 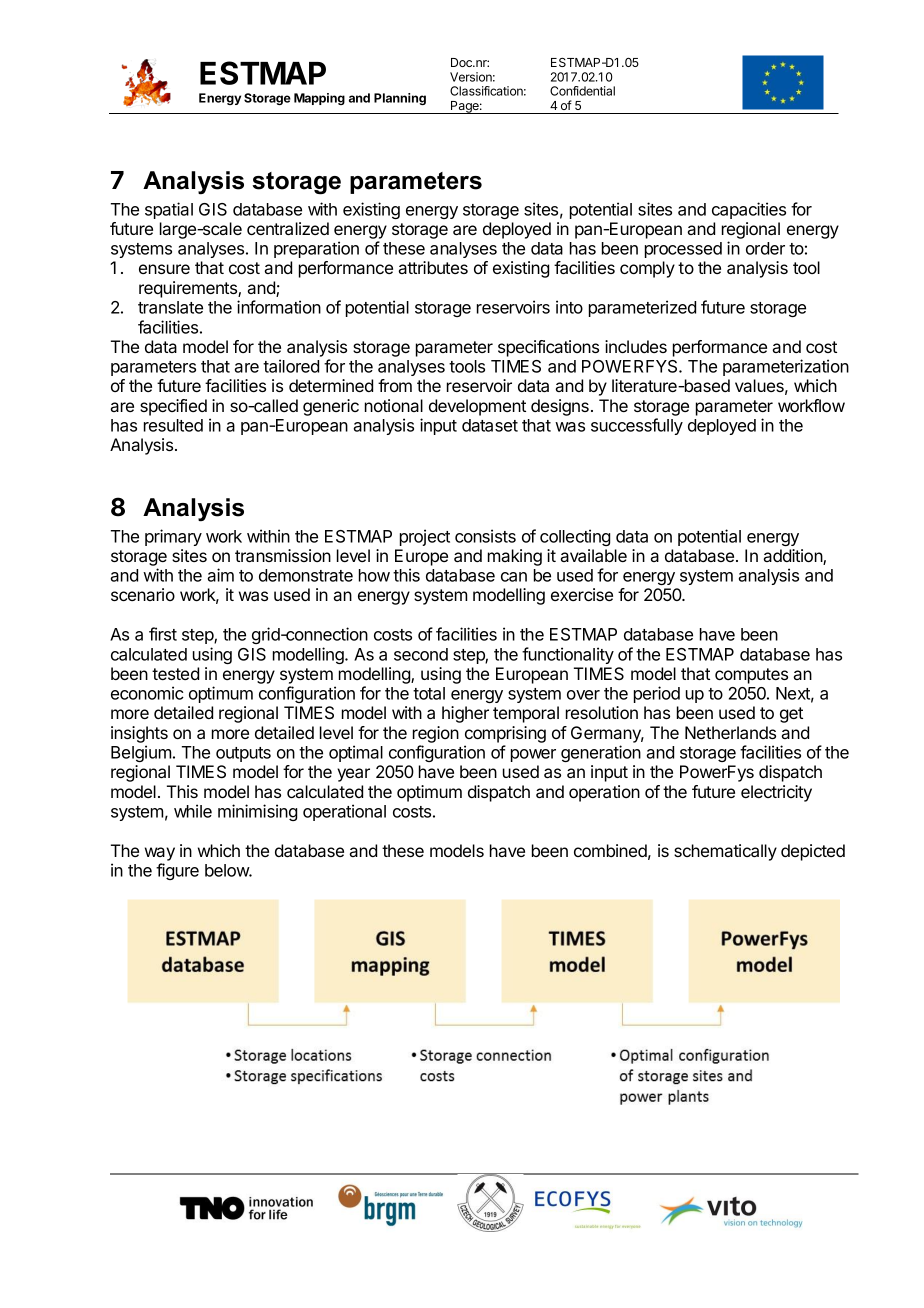 I want to click on attributes, so click(x=433, y=267).
